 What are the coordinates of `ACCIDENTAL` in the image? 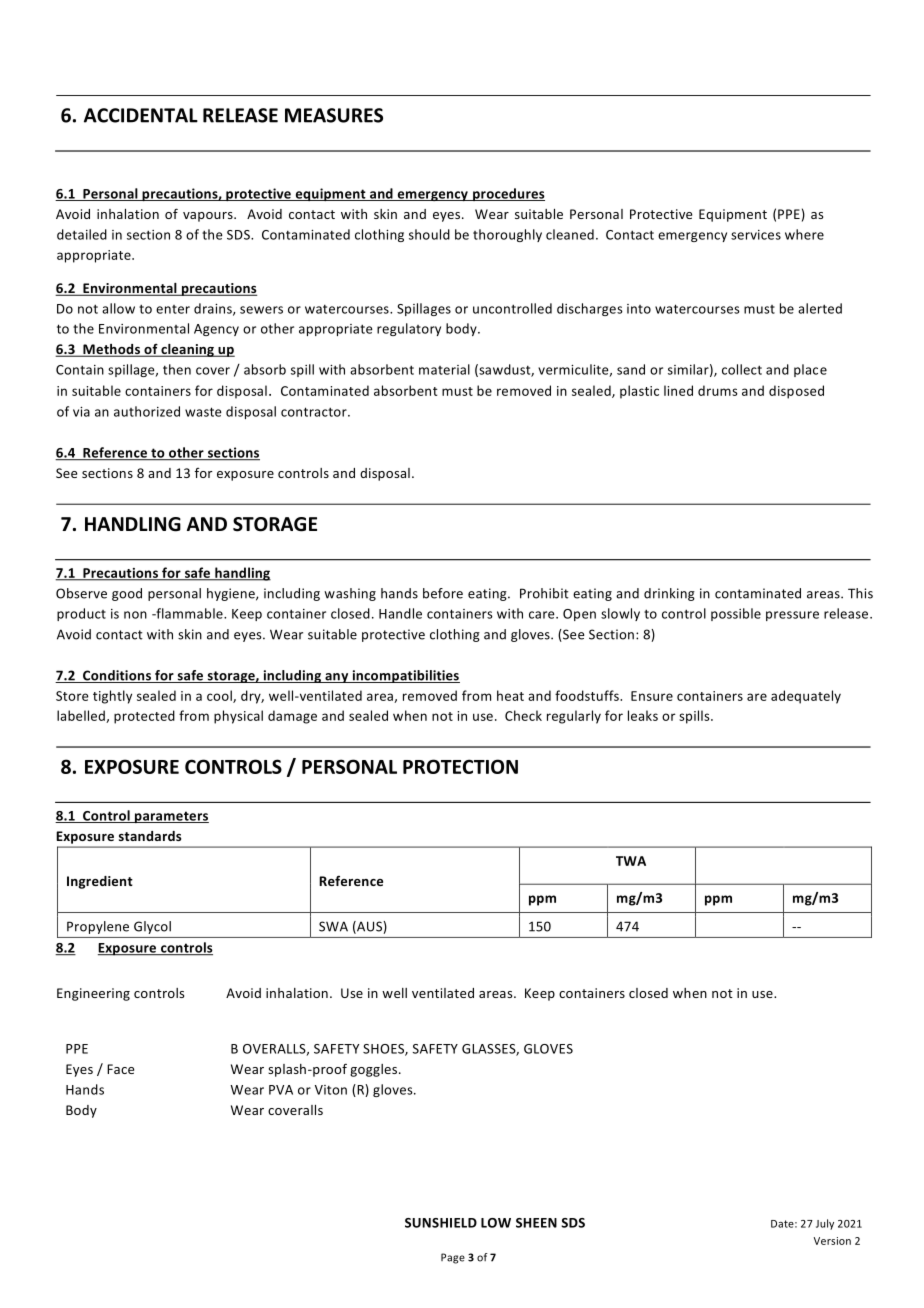 It's located at (141, 115).
